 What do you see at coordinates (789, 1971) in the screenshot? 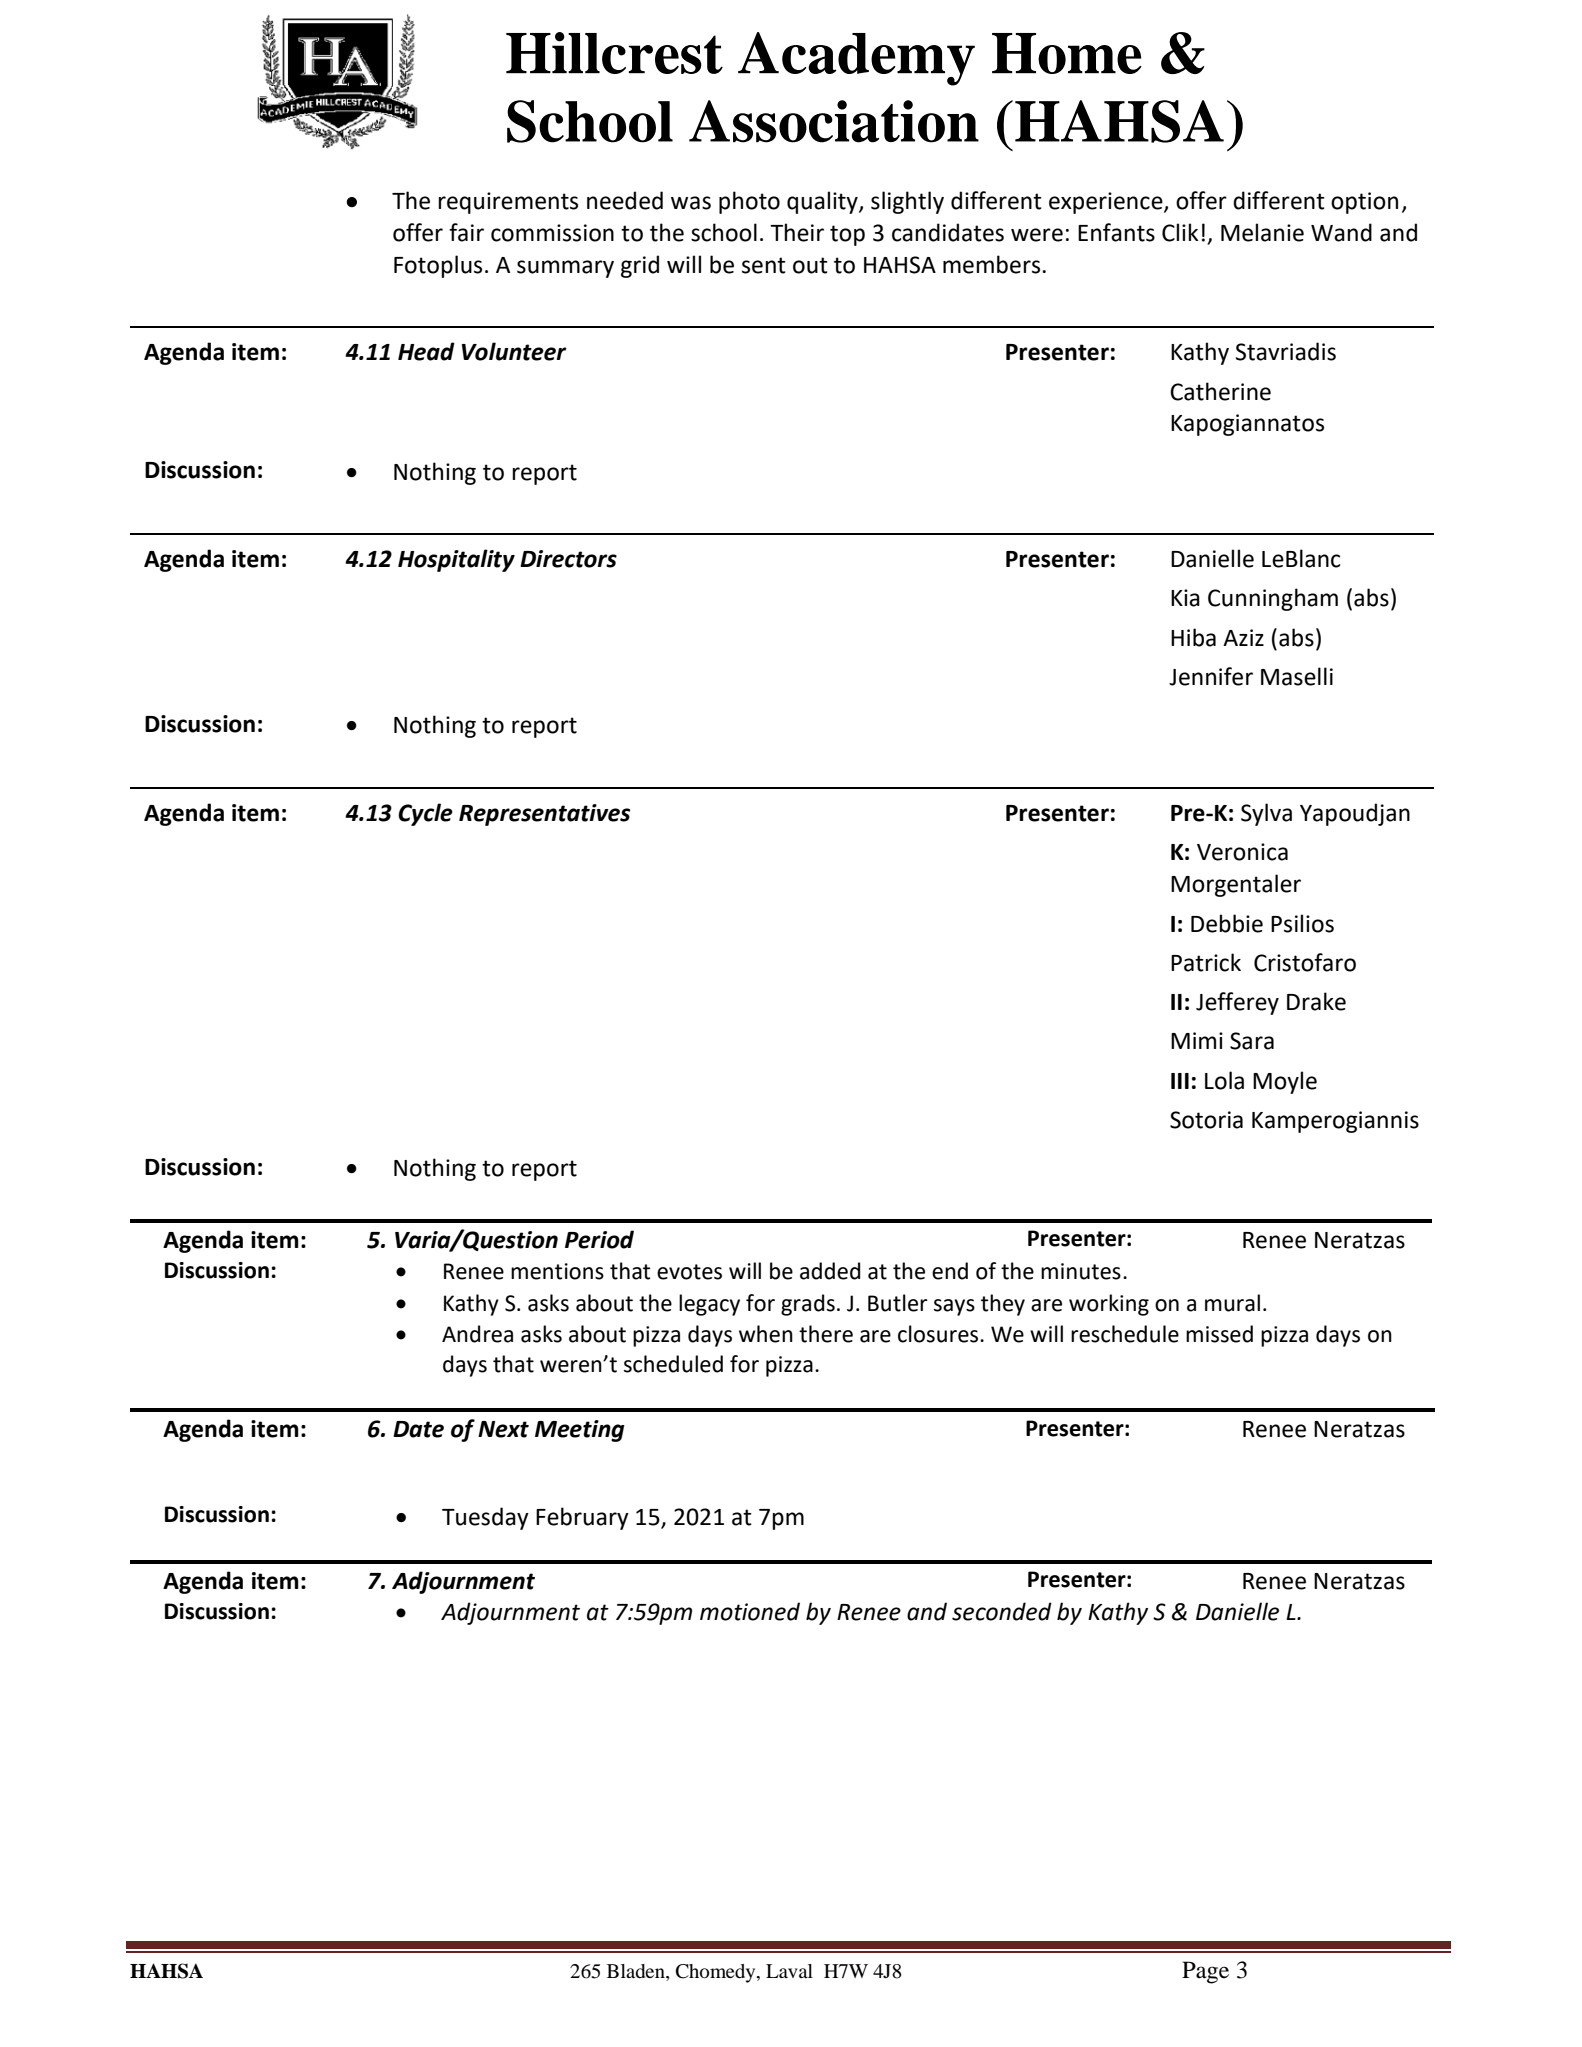
I see `Laval` at bounding box center [789, 1971].
